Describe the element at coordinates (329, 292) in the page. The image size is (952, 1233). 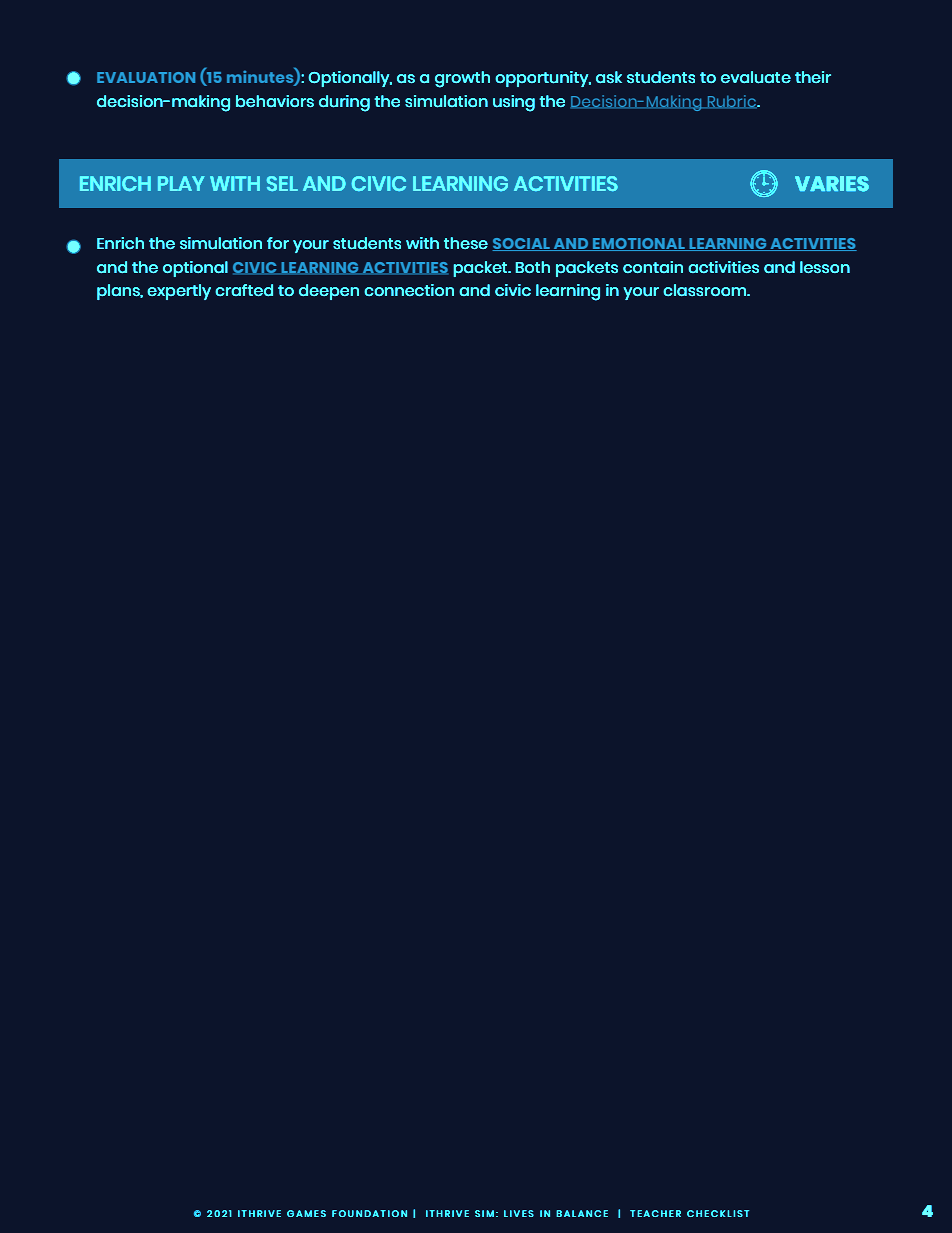
I see `deepen` at that location.
